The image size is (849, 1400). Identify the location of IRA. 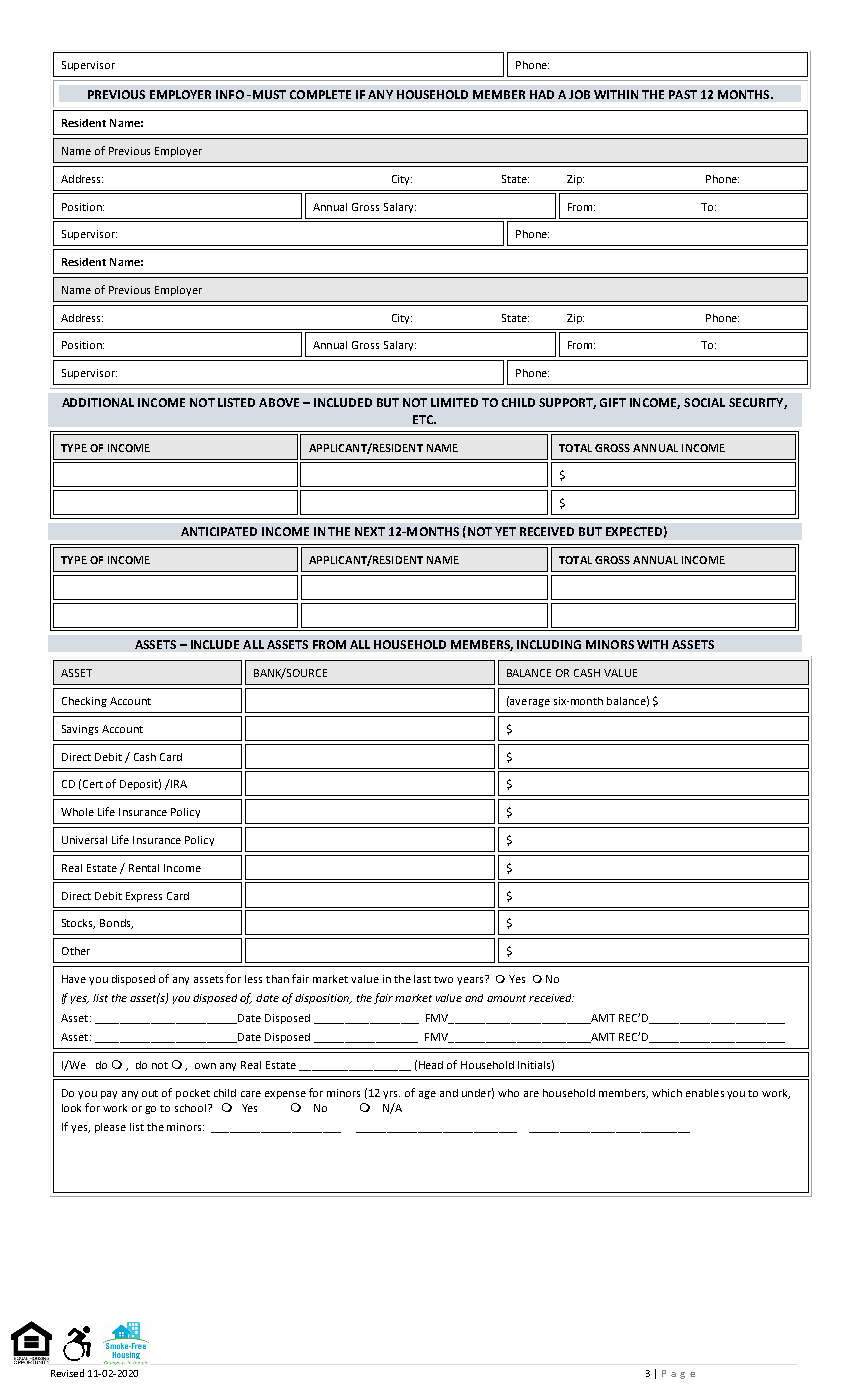
(178, 783).
